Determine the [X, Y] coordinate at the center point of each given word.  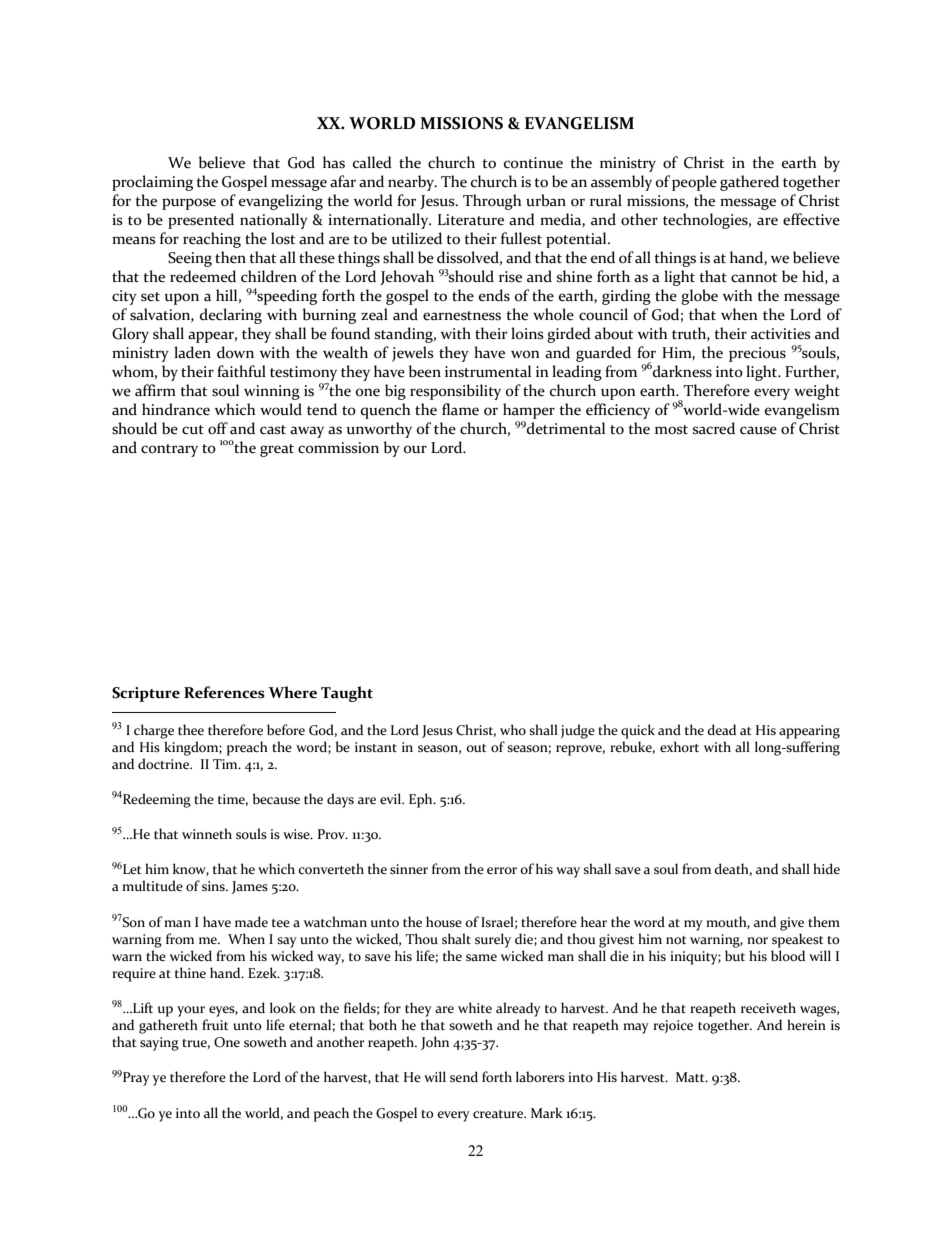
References [224, 692]
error [502, 870]
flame [460, 409]
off [218, 428]
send [464, 1076]
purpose [189, 204]
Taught [347, 694]
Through [492, 202]
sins [214, 886]
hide [826, 868]
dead [721, 729]
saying [159, 1044]
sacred [714, 428]
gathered [749, 183]
